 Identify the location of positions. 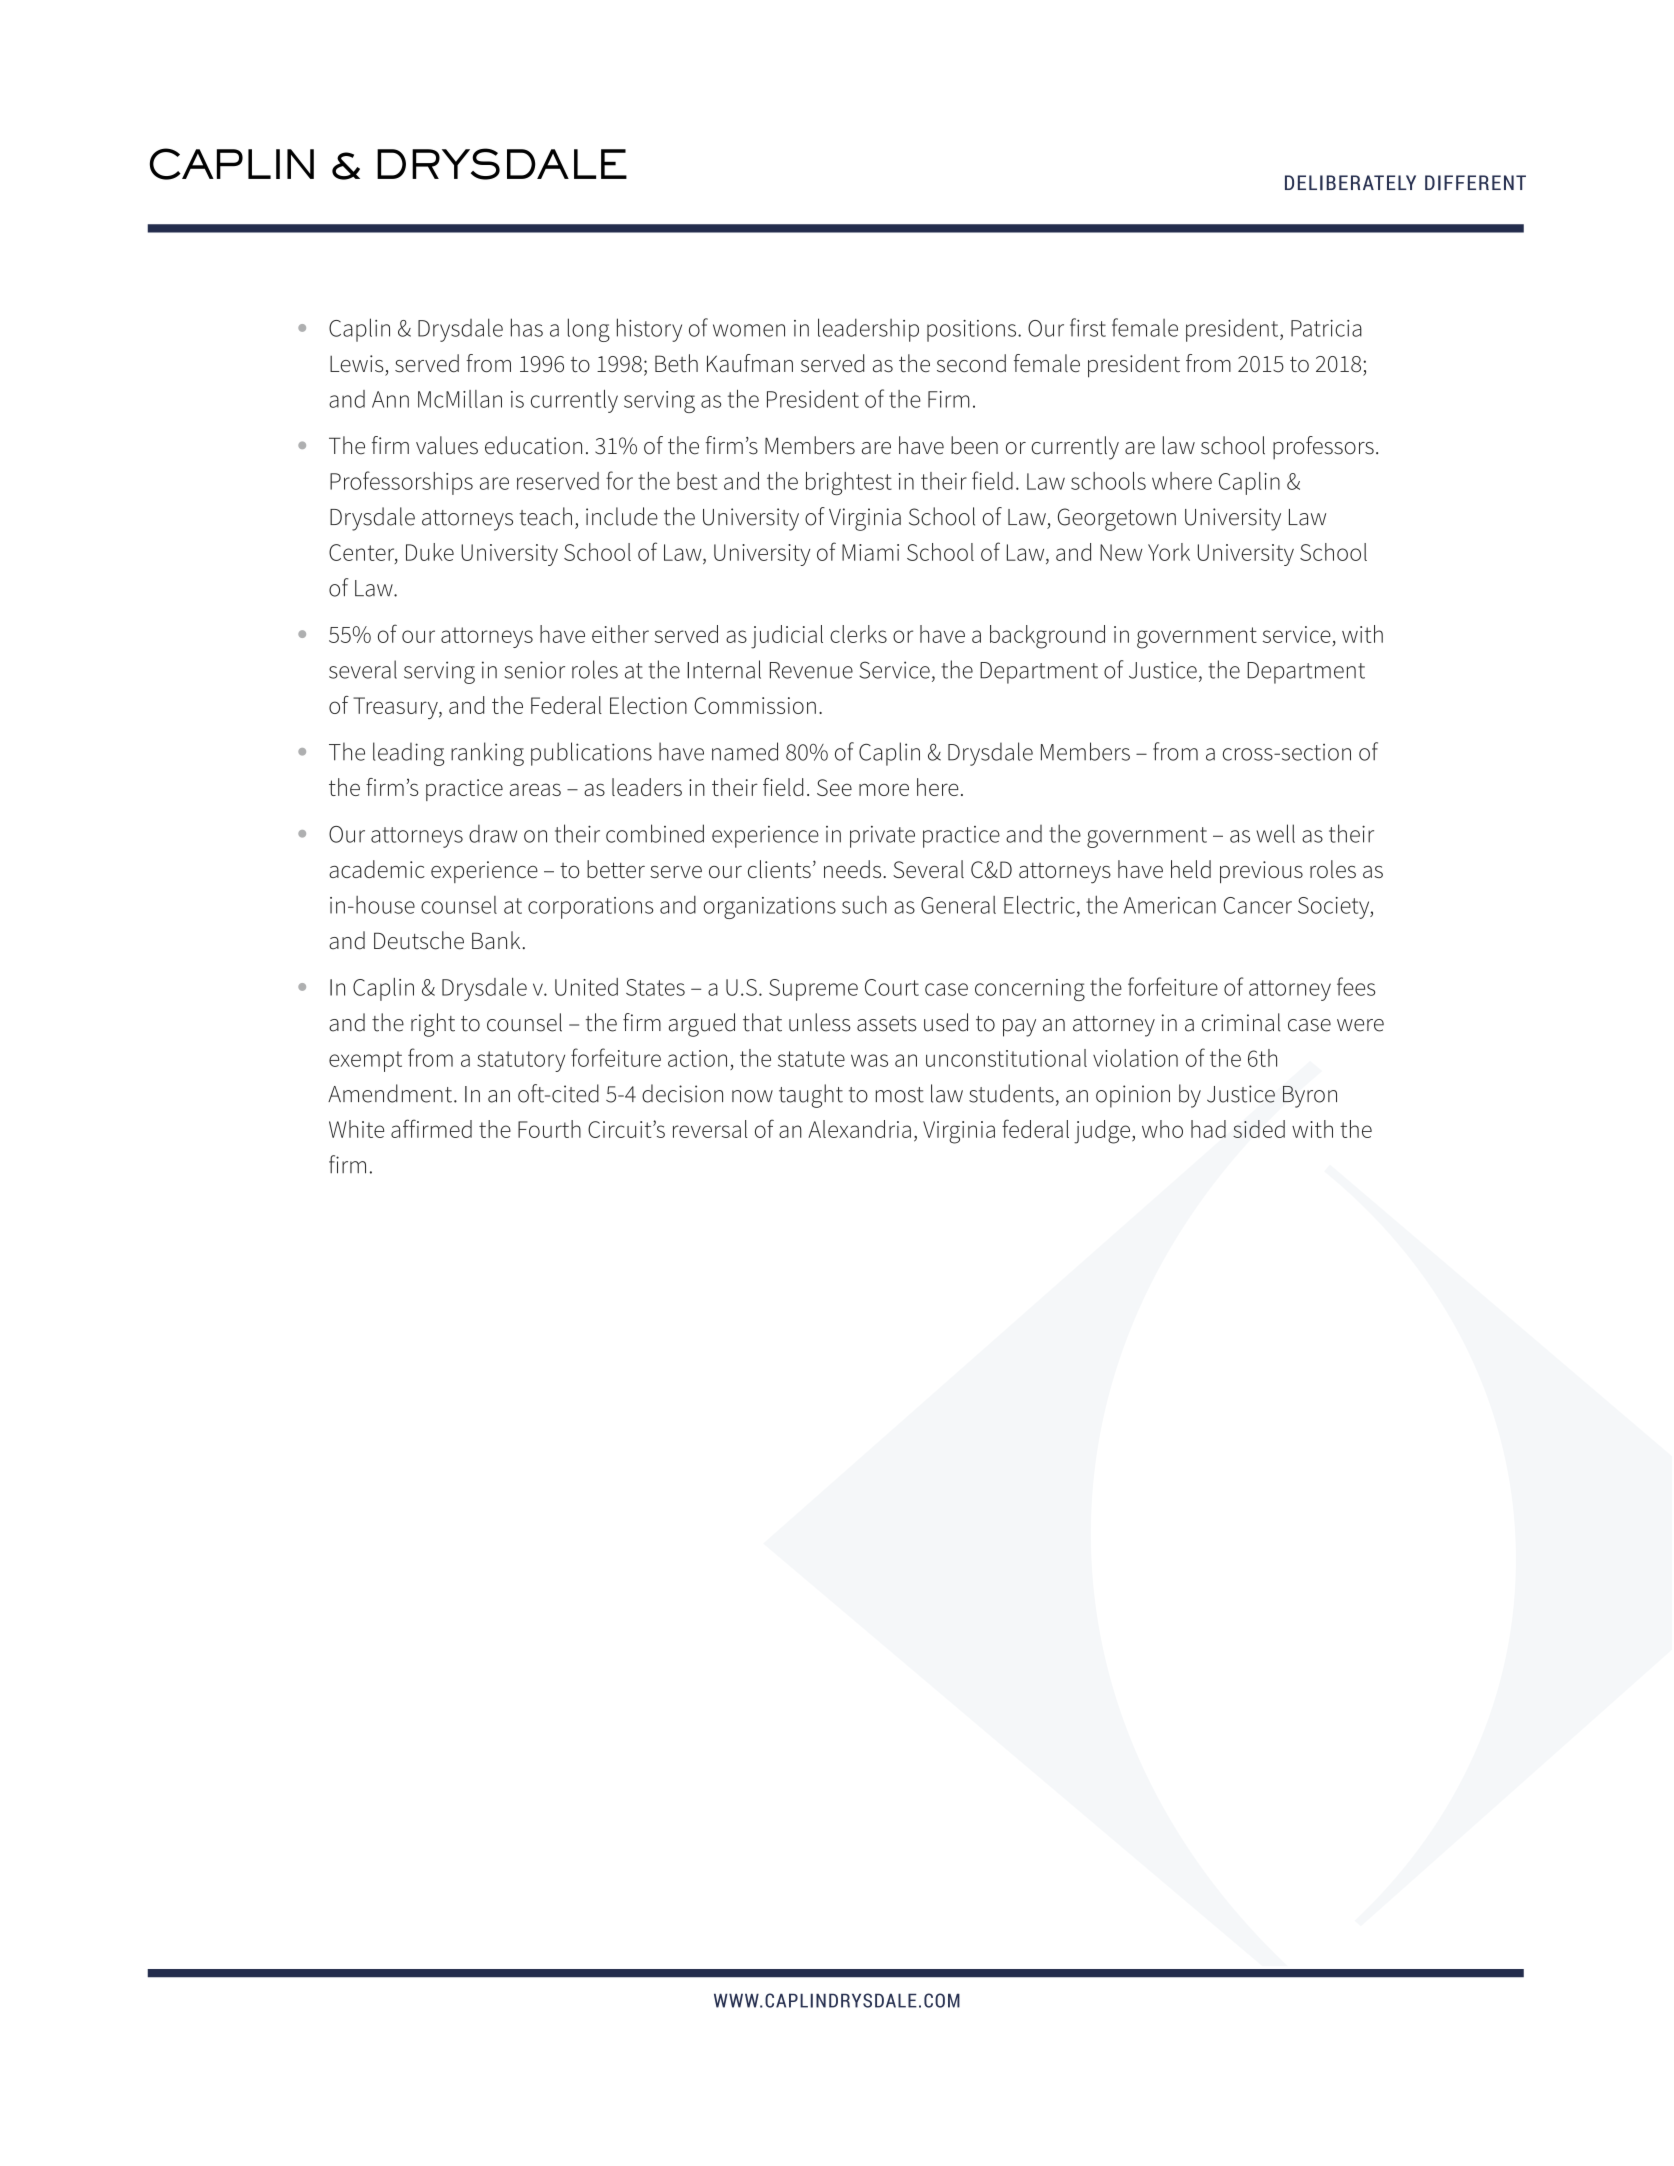
(973, 331).
